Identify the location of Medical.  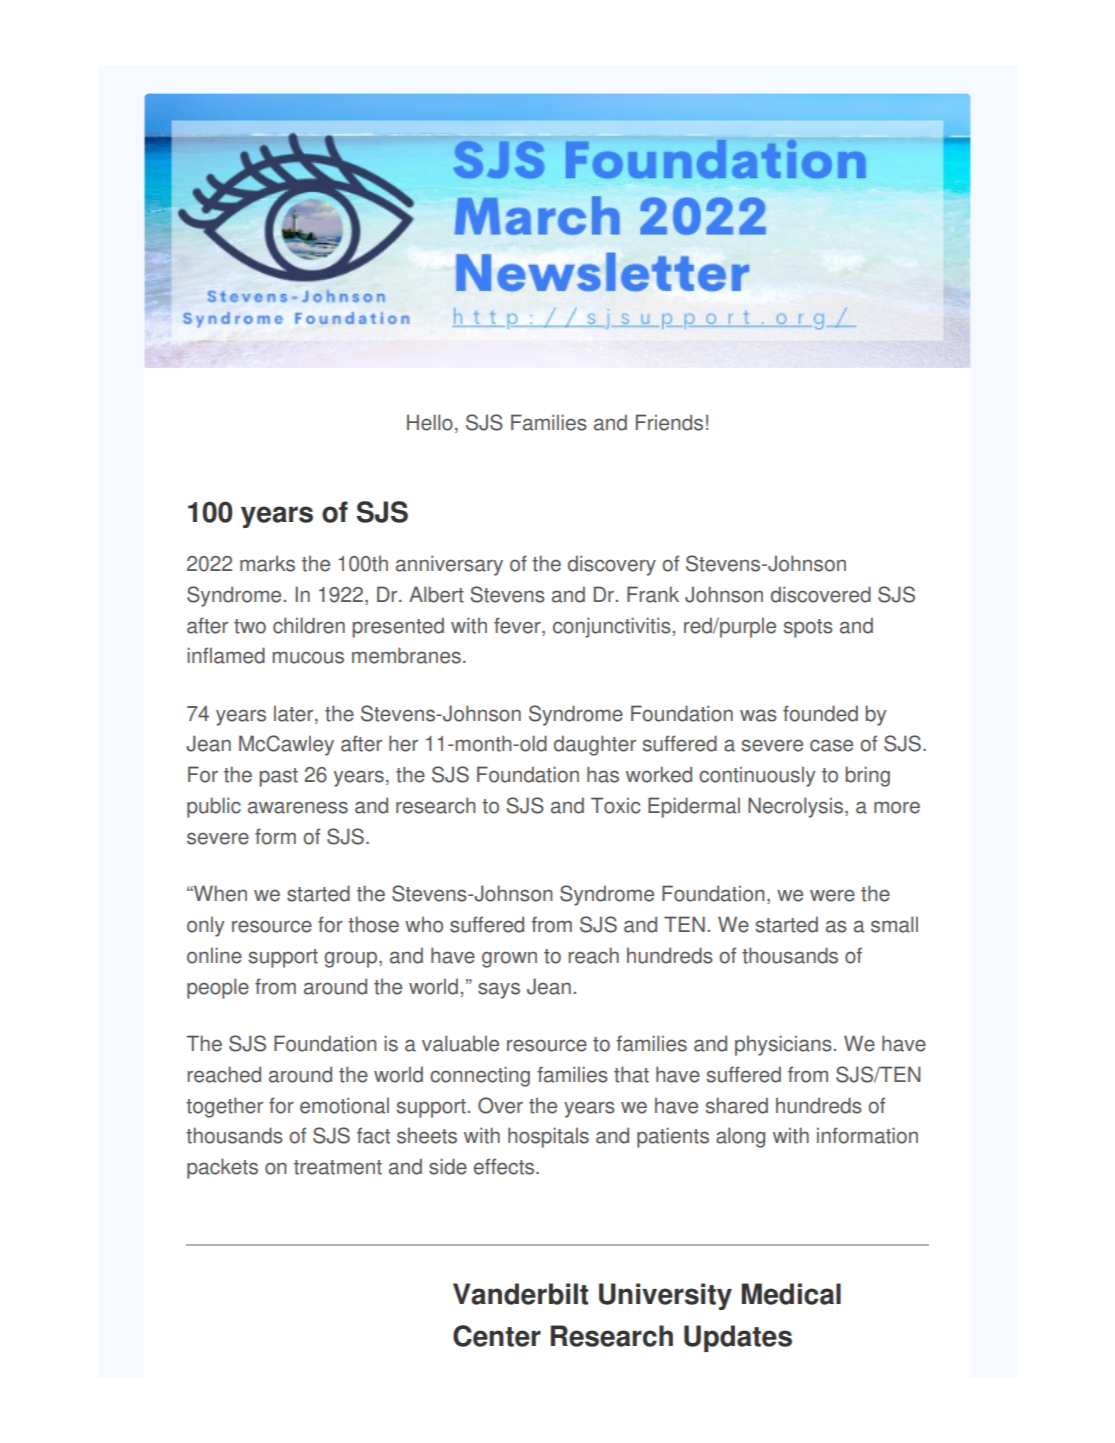
(791, 1294).
